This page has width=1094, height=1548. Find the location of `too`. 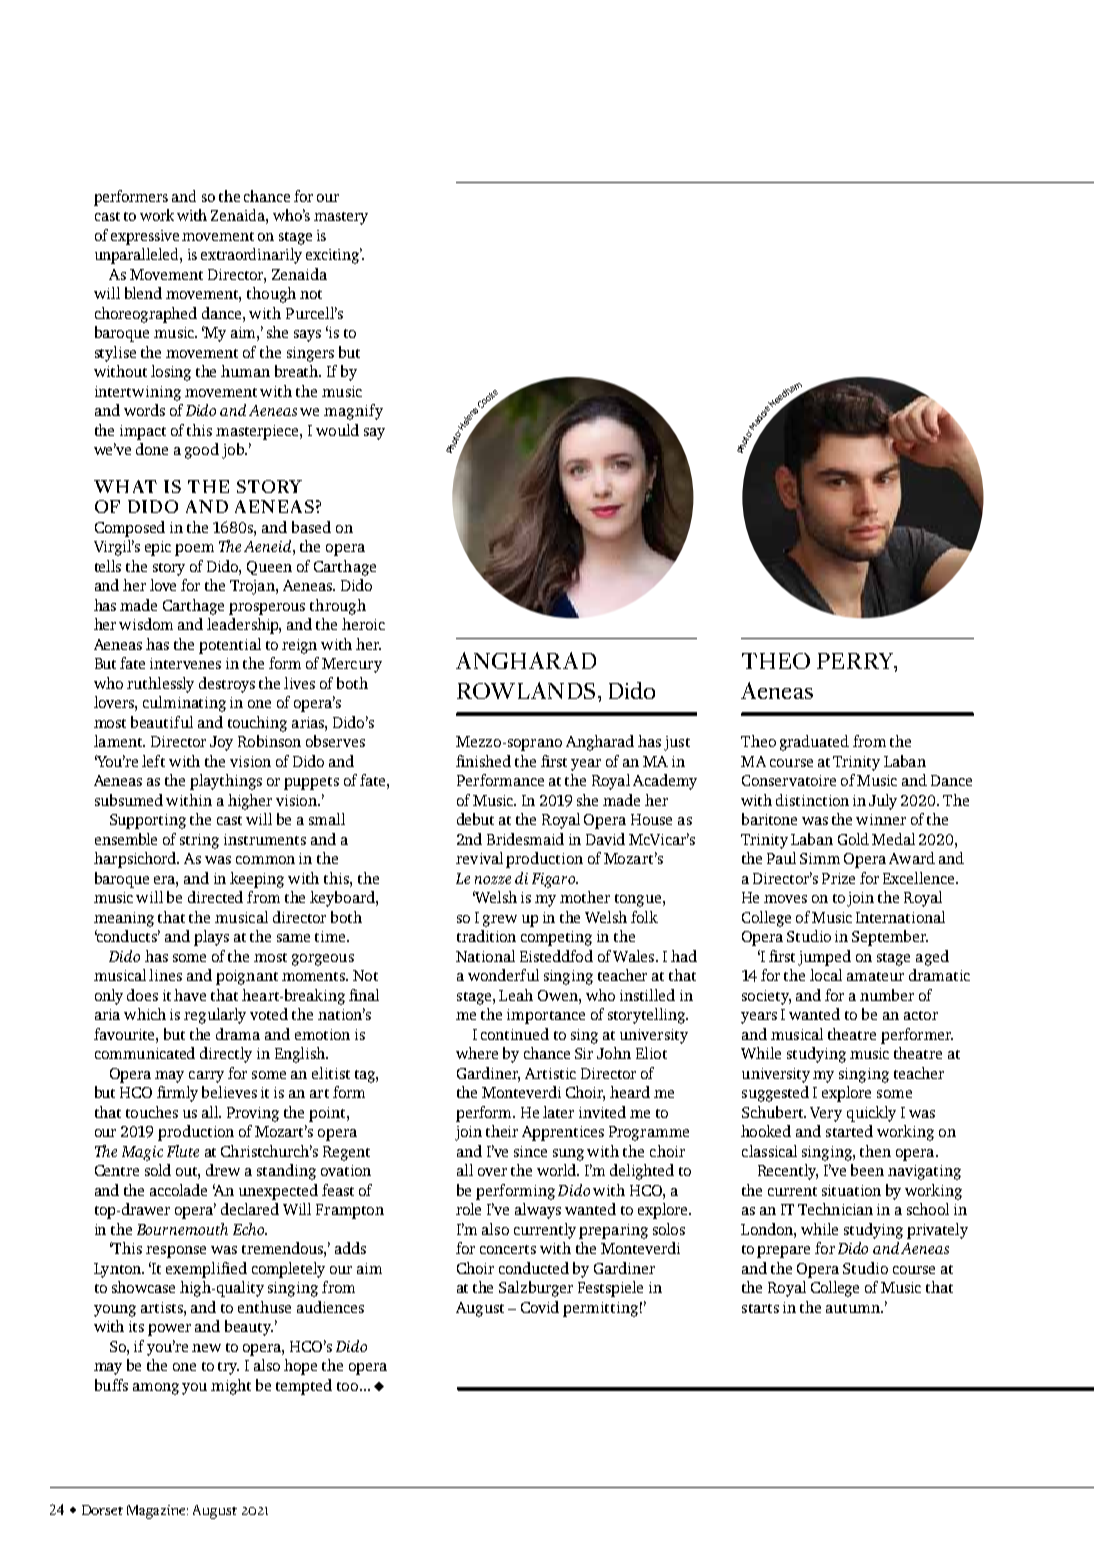

too is located at coordinates (349, 1386).
